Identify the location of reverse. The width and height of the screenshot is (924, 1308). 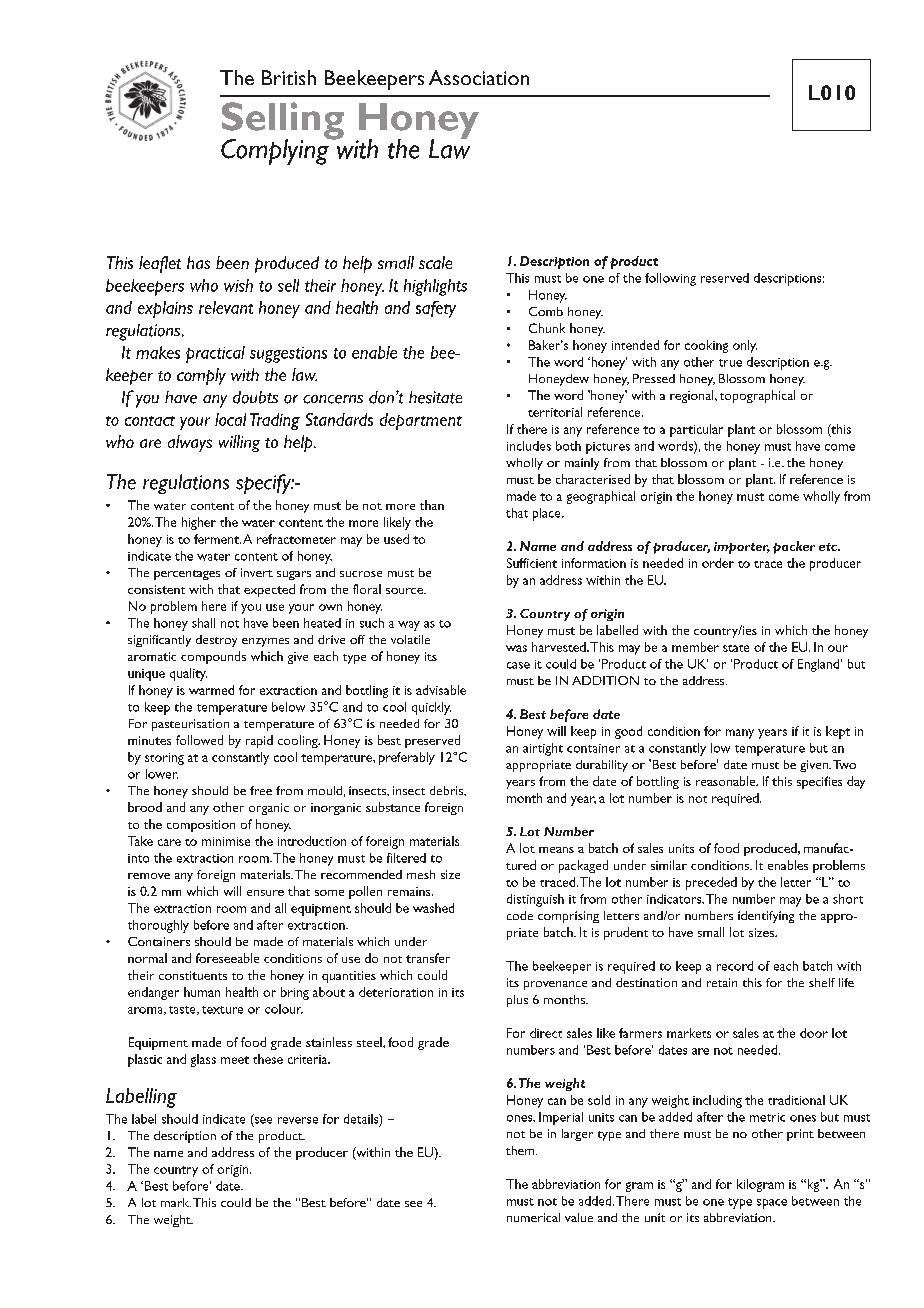
(298, 1120).
